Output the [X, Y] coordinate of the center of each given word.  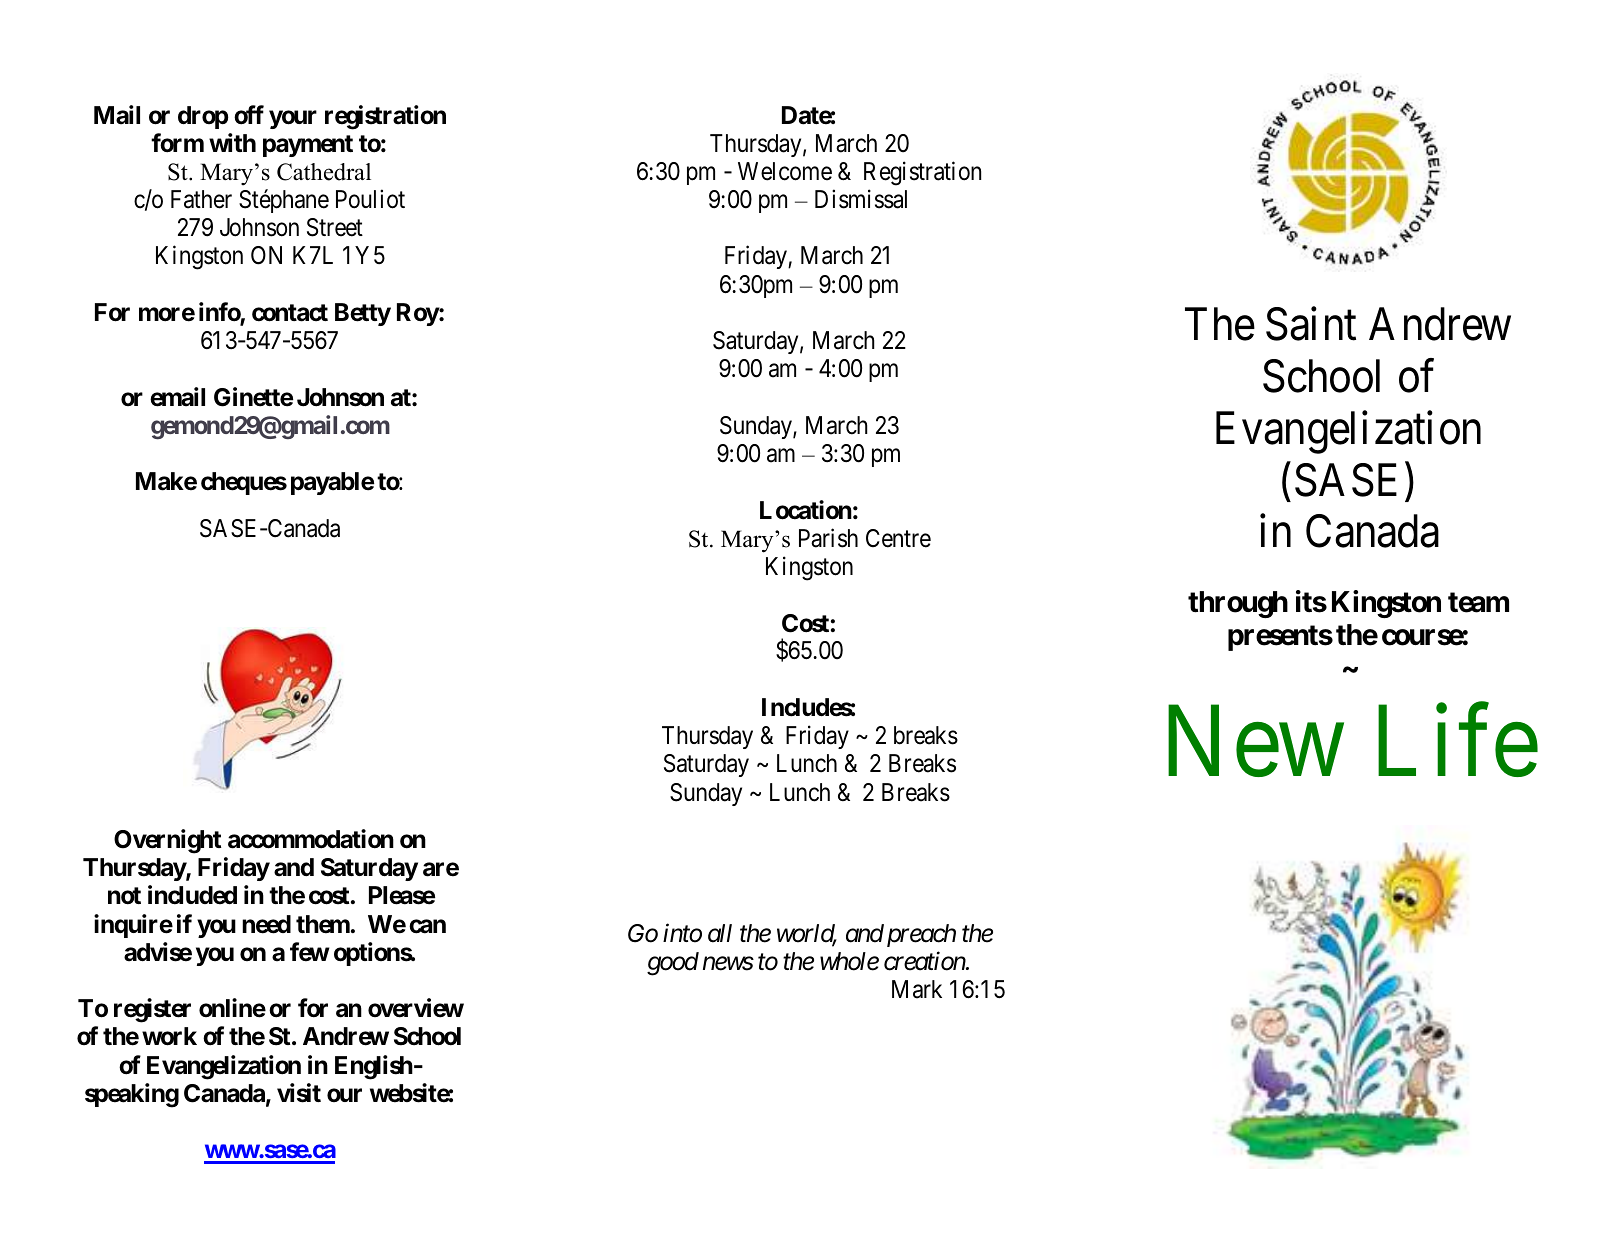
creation [925, 961]
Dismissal [861, 199]
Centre [898, 538]
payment [308, 146]
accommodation [311, 839]
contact [290, 313]
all [720, 933]
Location [806, 510]
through [1238, 604]
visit [299, 1093]
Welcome [785, 171]
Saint [1311, 324]
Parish [828, 538]
